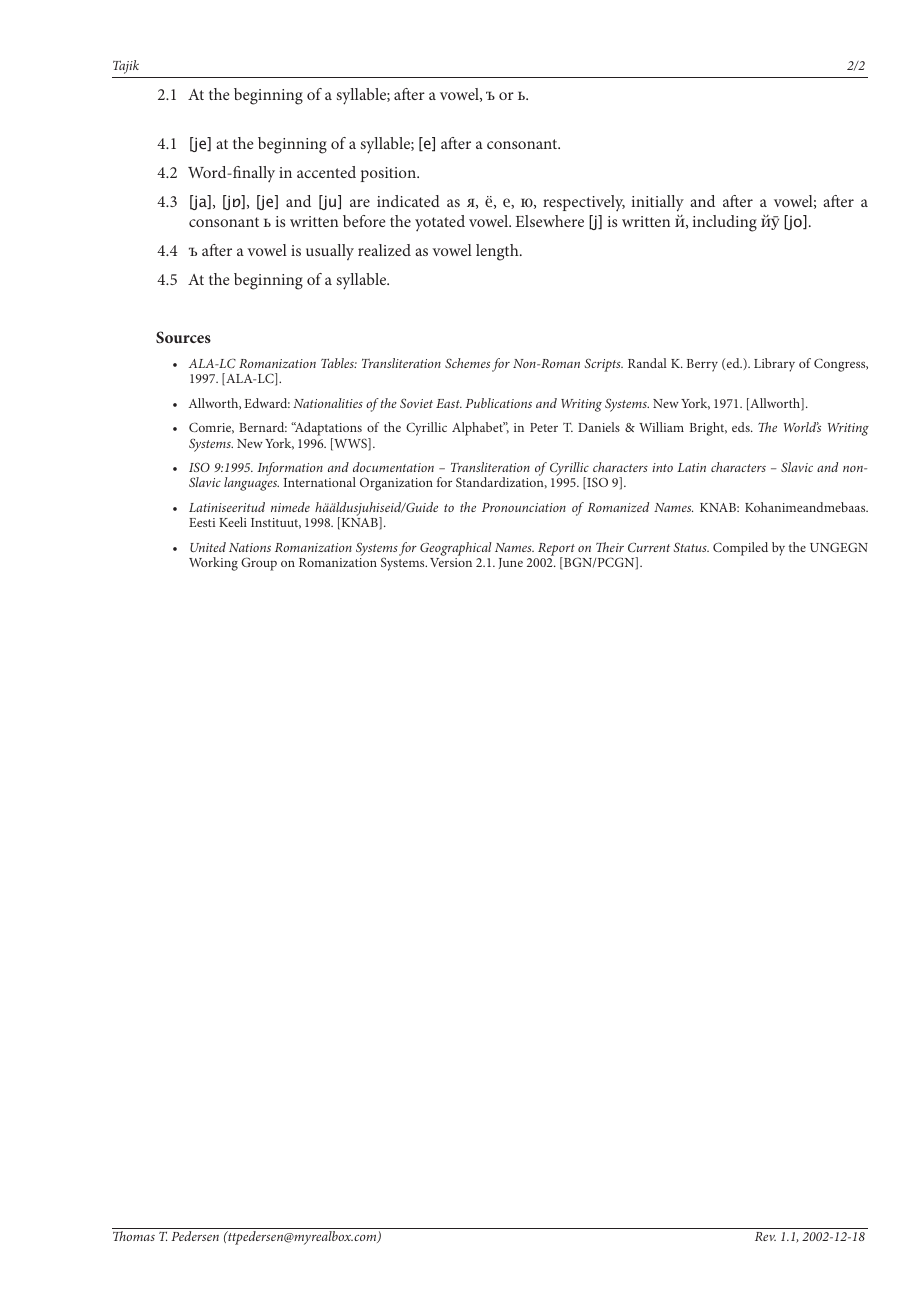 The image size is (924, 1308). I want to click on into, so click(662, 467).
